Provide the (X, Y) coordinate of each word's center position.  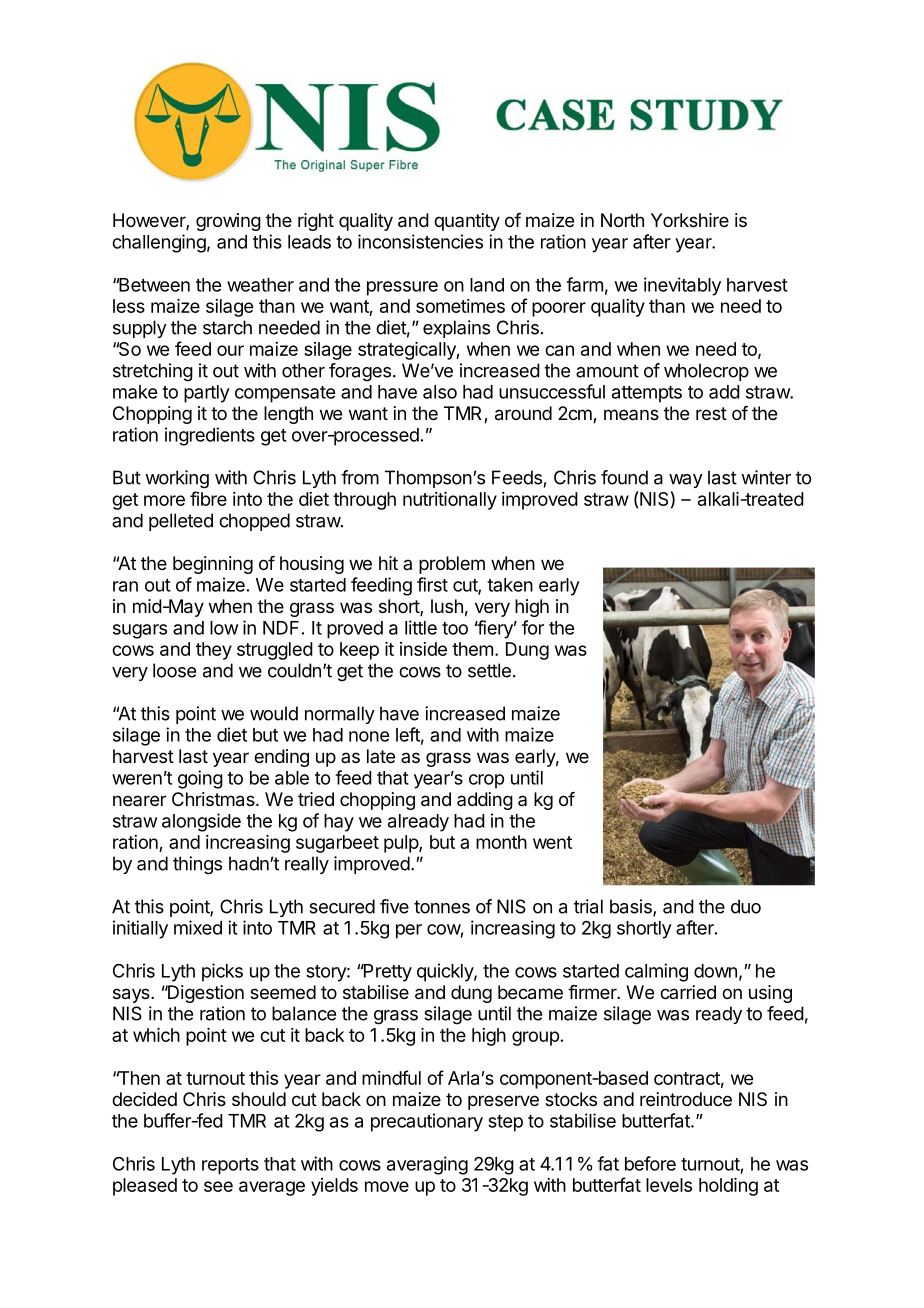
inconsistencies (420, 241)
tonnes (442, 907)
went (552, 842)
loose (174, 670)
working (177, 479)
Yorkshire (690, 220)
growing (228, 222)
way (686, 481)
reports (230, 1166)
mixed (198, 927)
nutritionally (450, 501)
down (715, 971)
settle (489, 670)
